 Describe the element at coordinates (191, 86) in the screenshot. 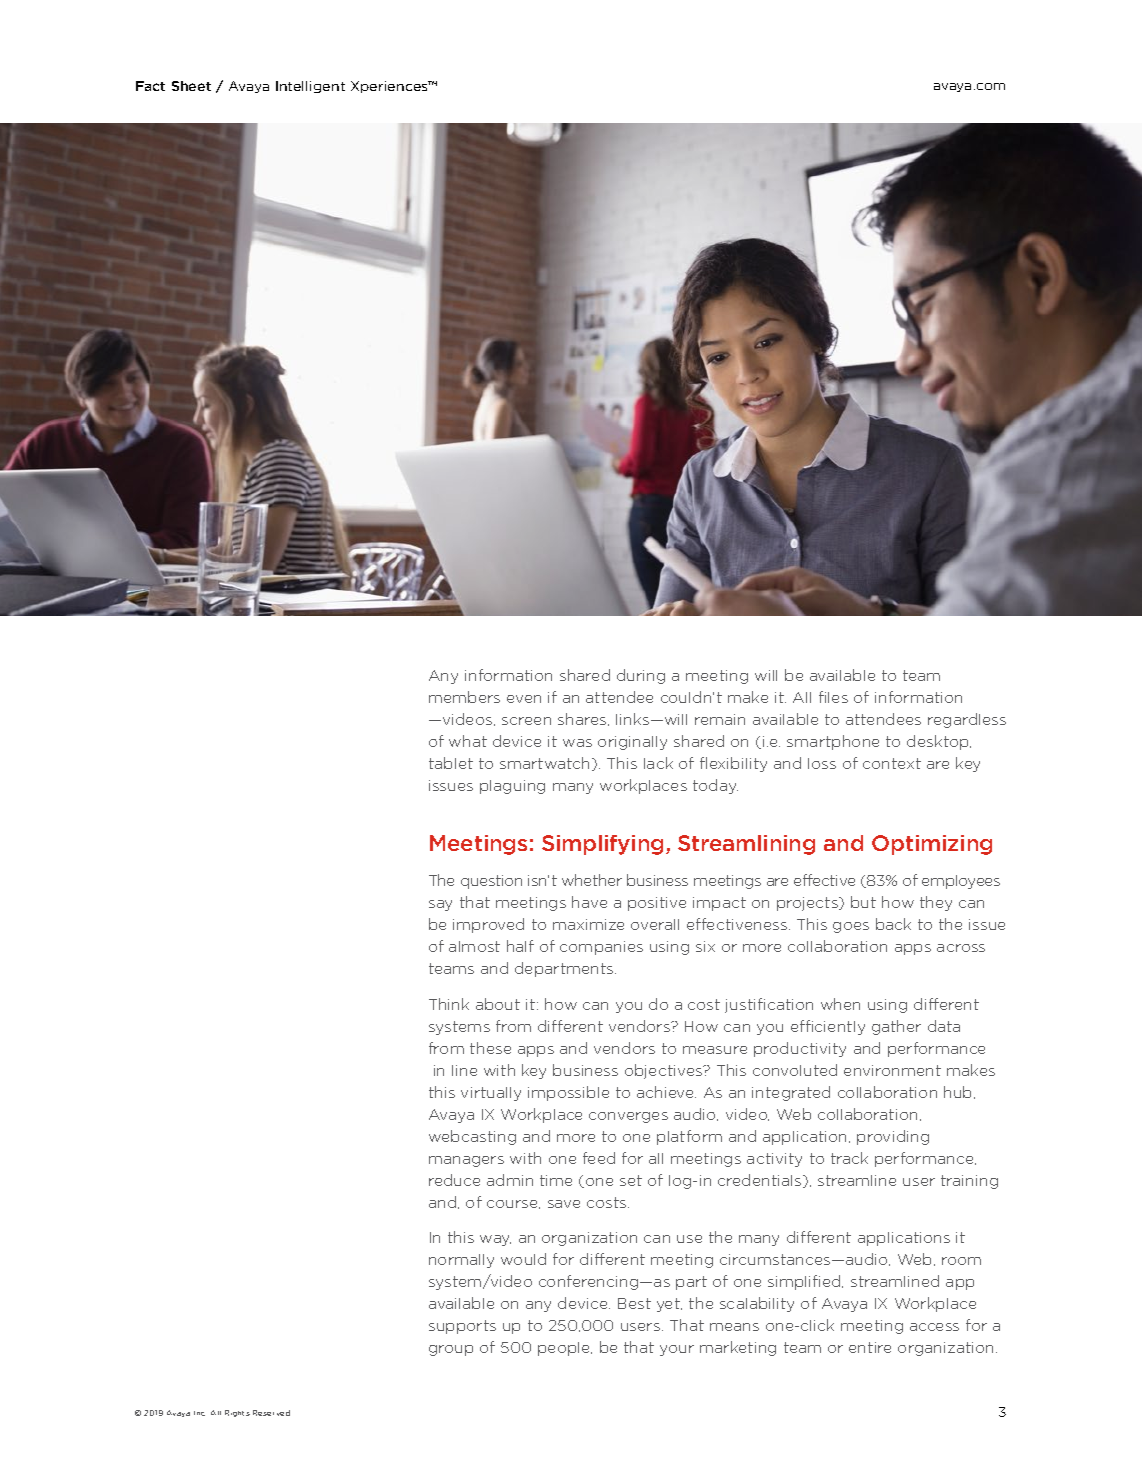

I see `Sheet` at that location.
